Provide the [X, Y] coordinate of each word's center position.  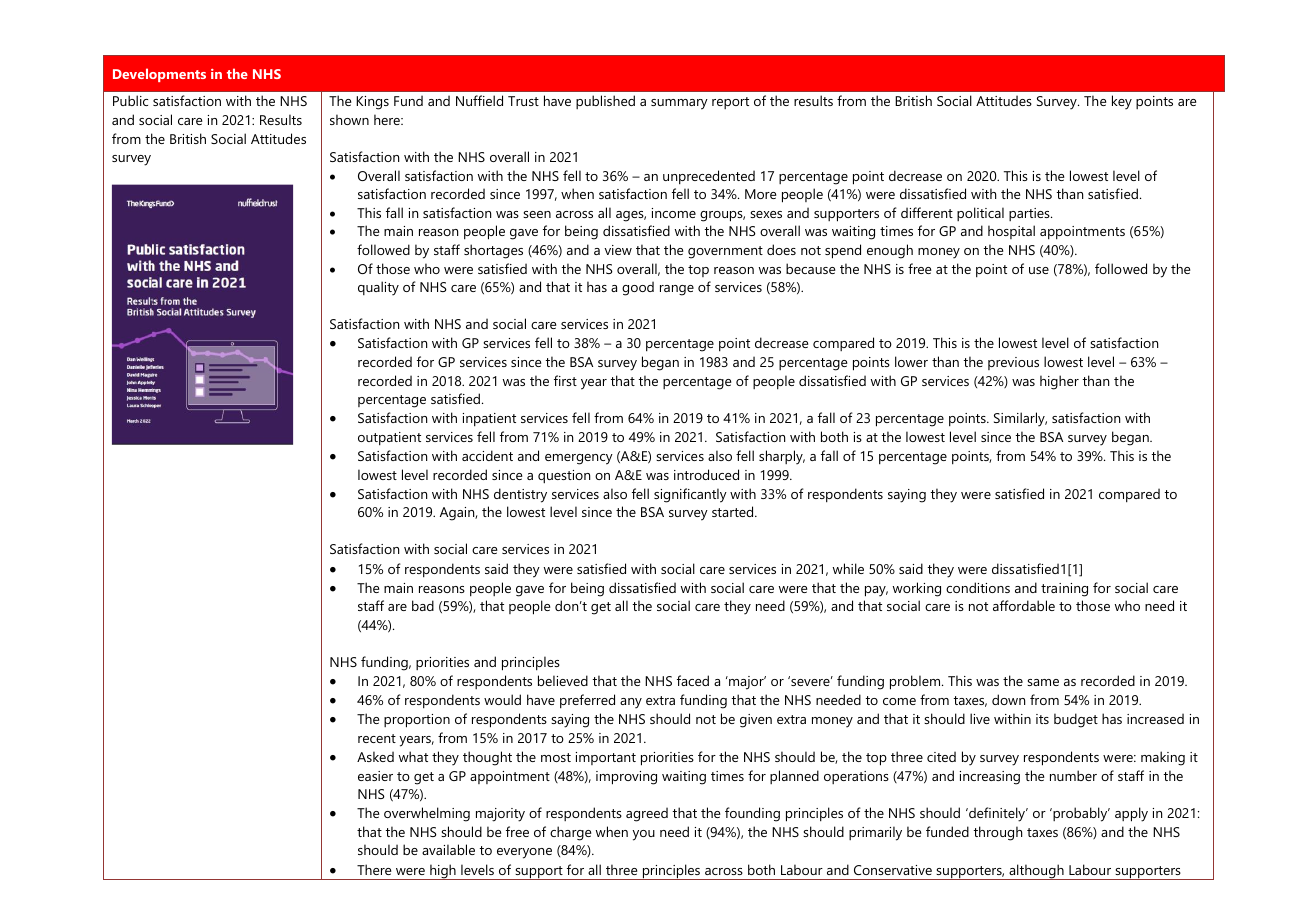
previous [1013, 363]
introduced [706, 474]
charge [571, 833]
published [605, 102]
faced [693, 680]
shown [349, 119]
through [997, 833]
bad [423, 605]
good [638, 288]
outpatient [389, 438]
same [1043, 682]
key [1122, 102]
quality [378, 288]
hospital [1011, 232]
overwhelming [427, 814]
